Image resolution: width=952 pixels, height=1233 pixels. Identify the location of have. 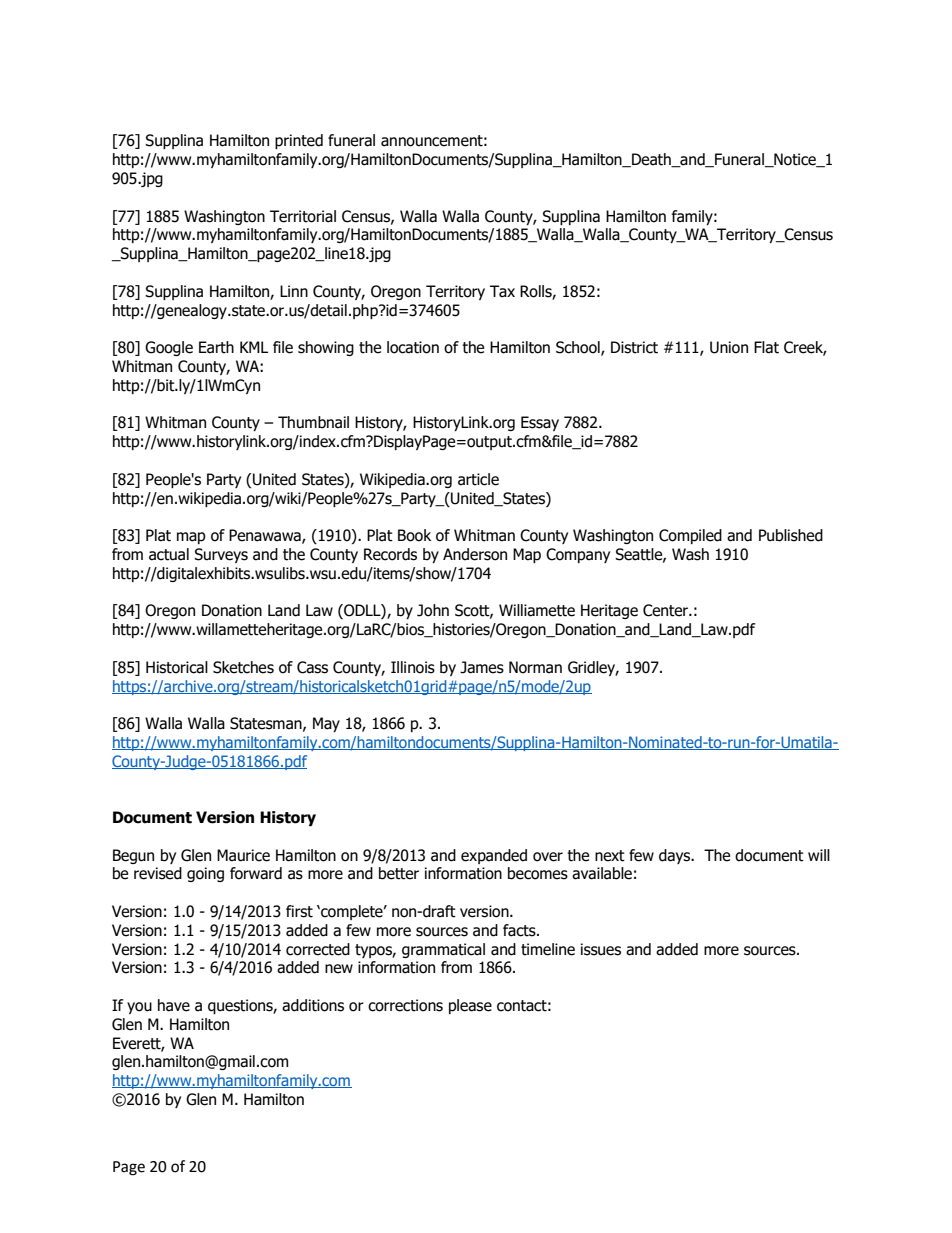
(174, 1005).
